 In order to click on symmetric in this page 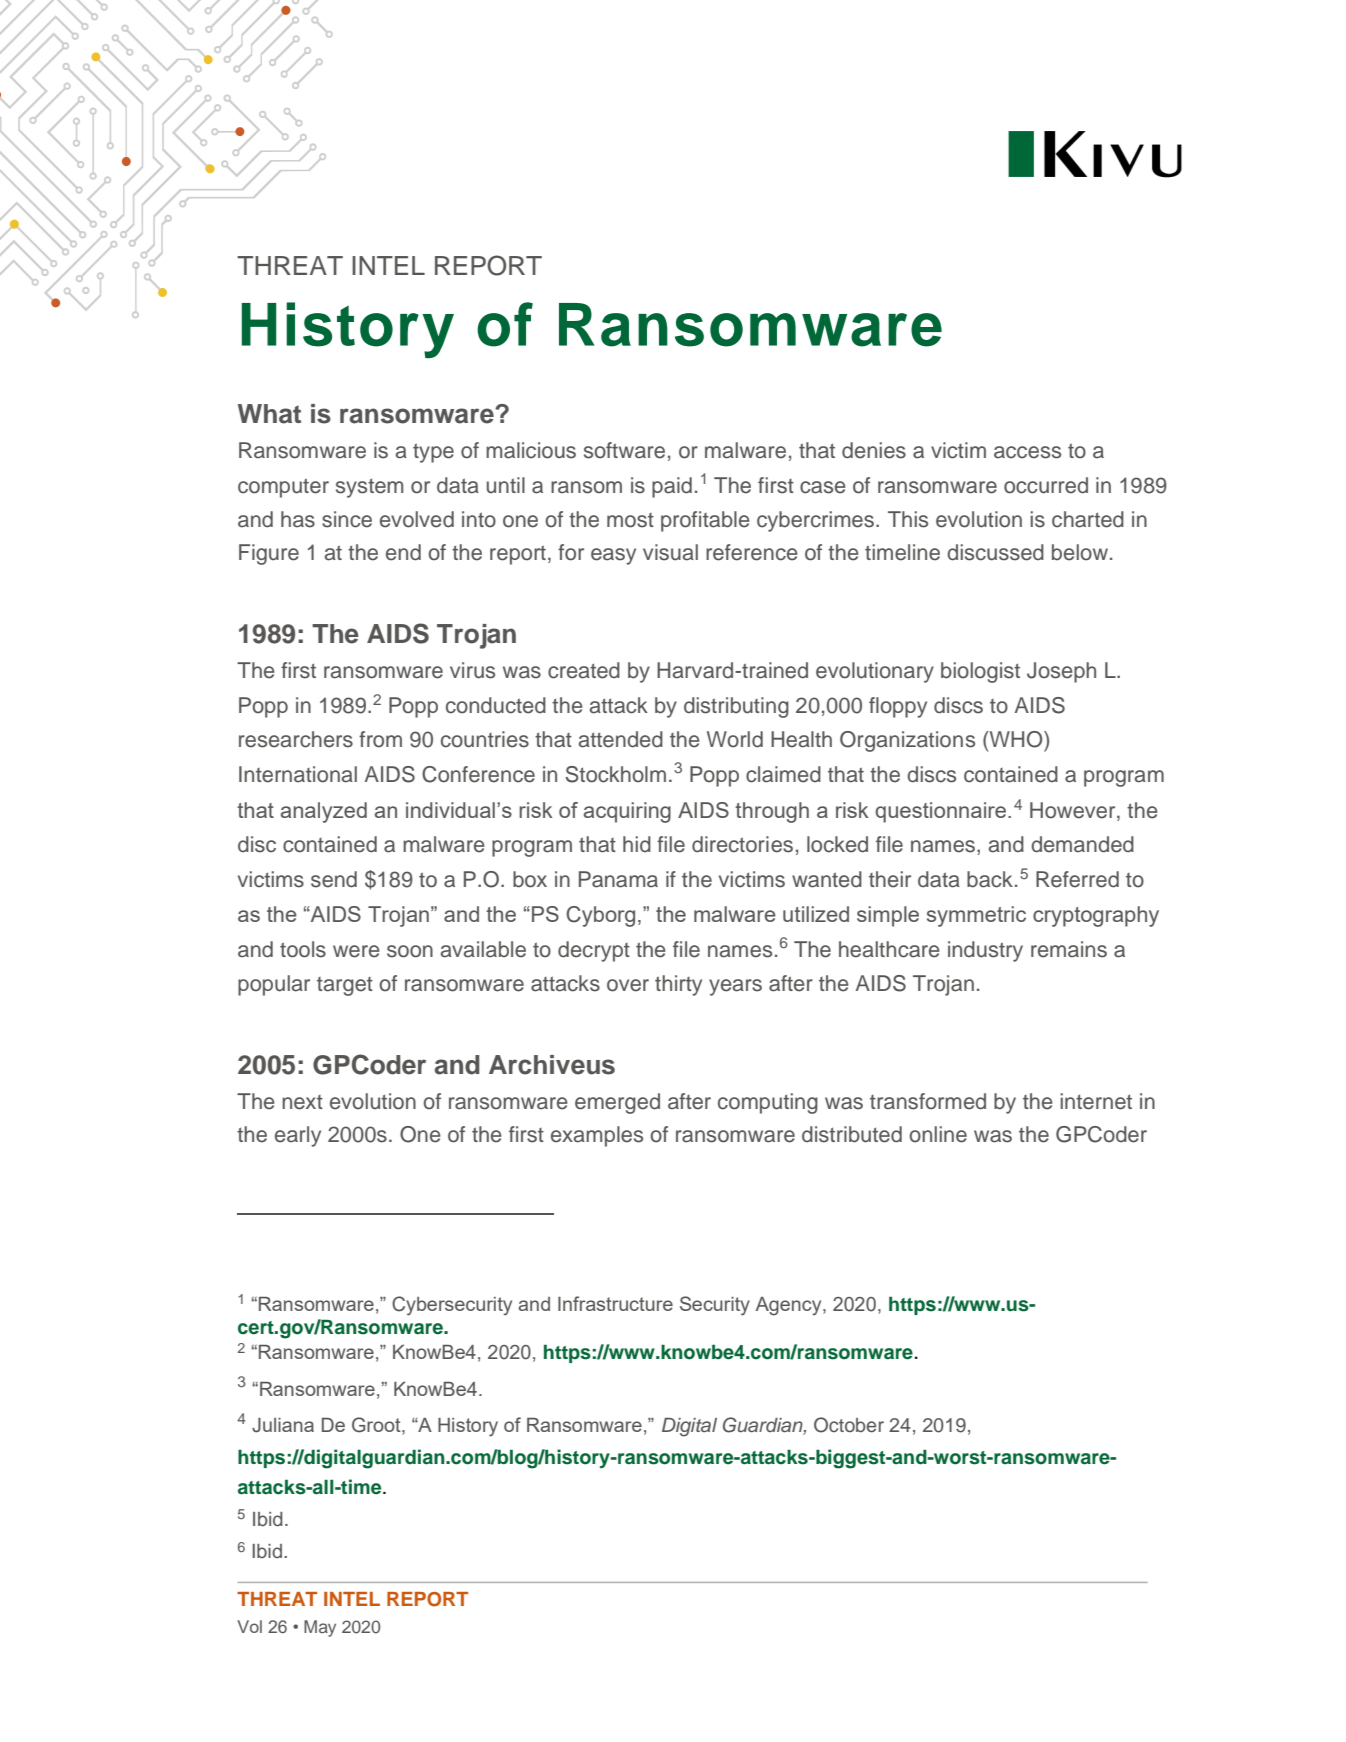, I will do `click(976, 916)`.
